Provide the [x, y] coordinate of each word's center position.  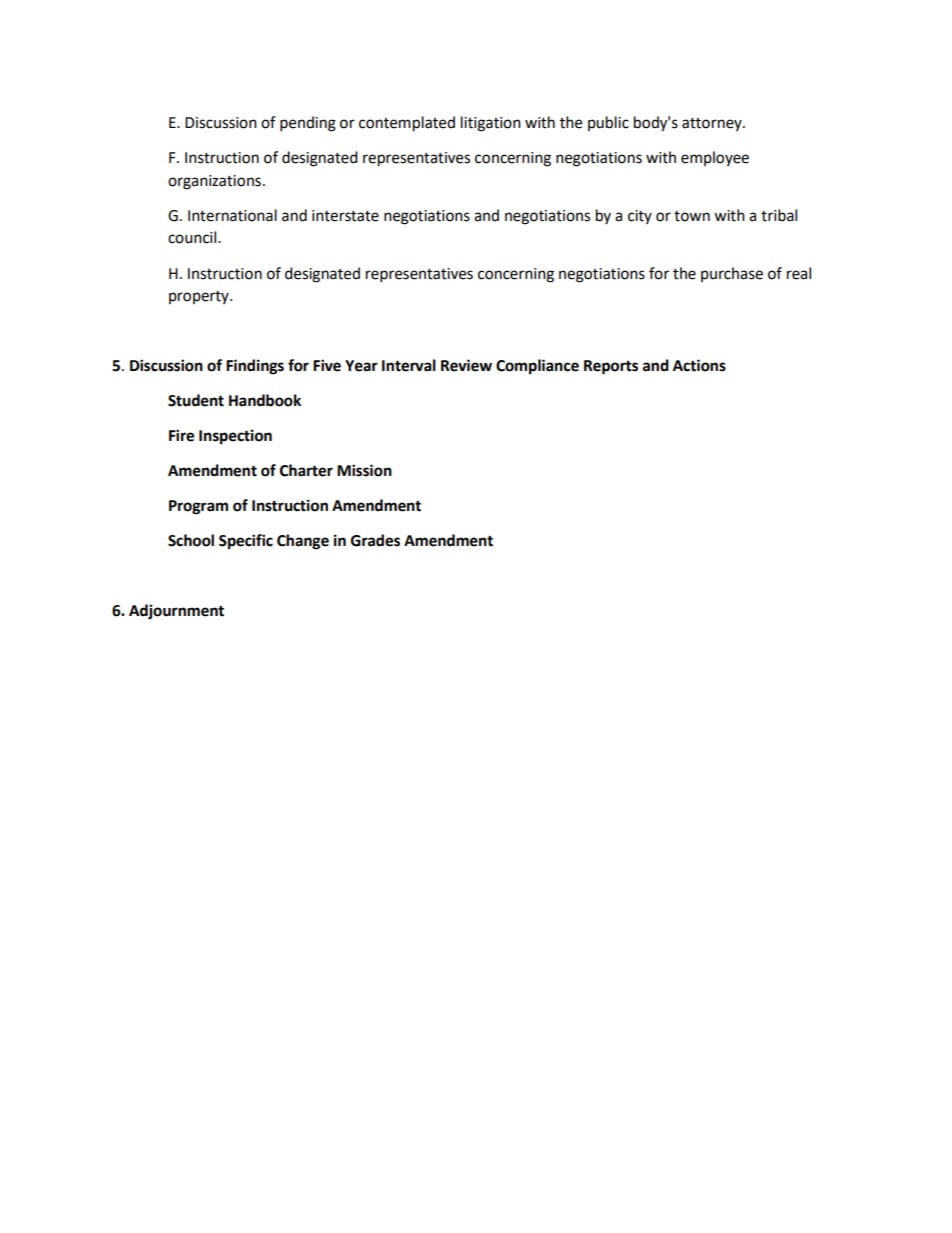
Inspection [235, 437]
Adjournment [176, 612]
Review [466, 365]
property [200, 297]
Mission [364, 470]
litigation [491, 124]
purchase [732, 274]
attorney [713, 124]
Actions [699, 365]
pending [308, 124]
